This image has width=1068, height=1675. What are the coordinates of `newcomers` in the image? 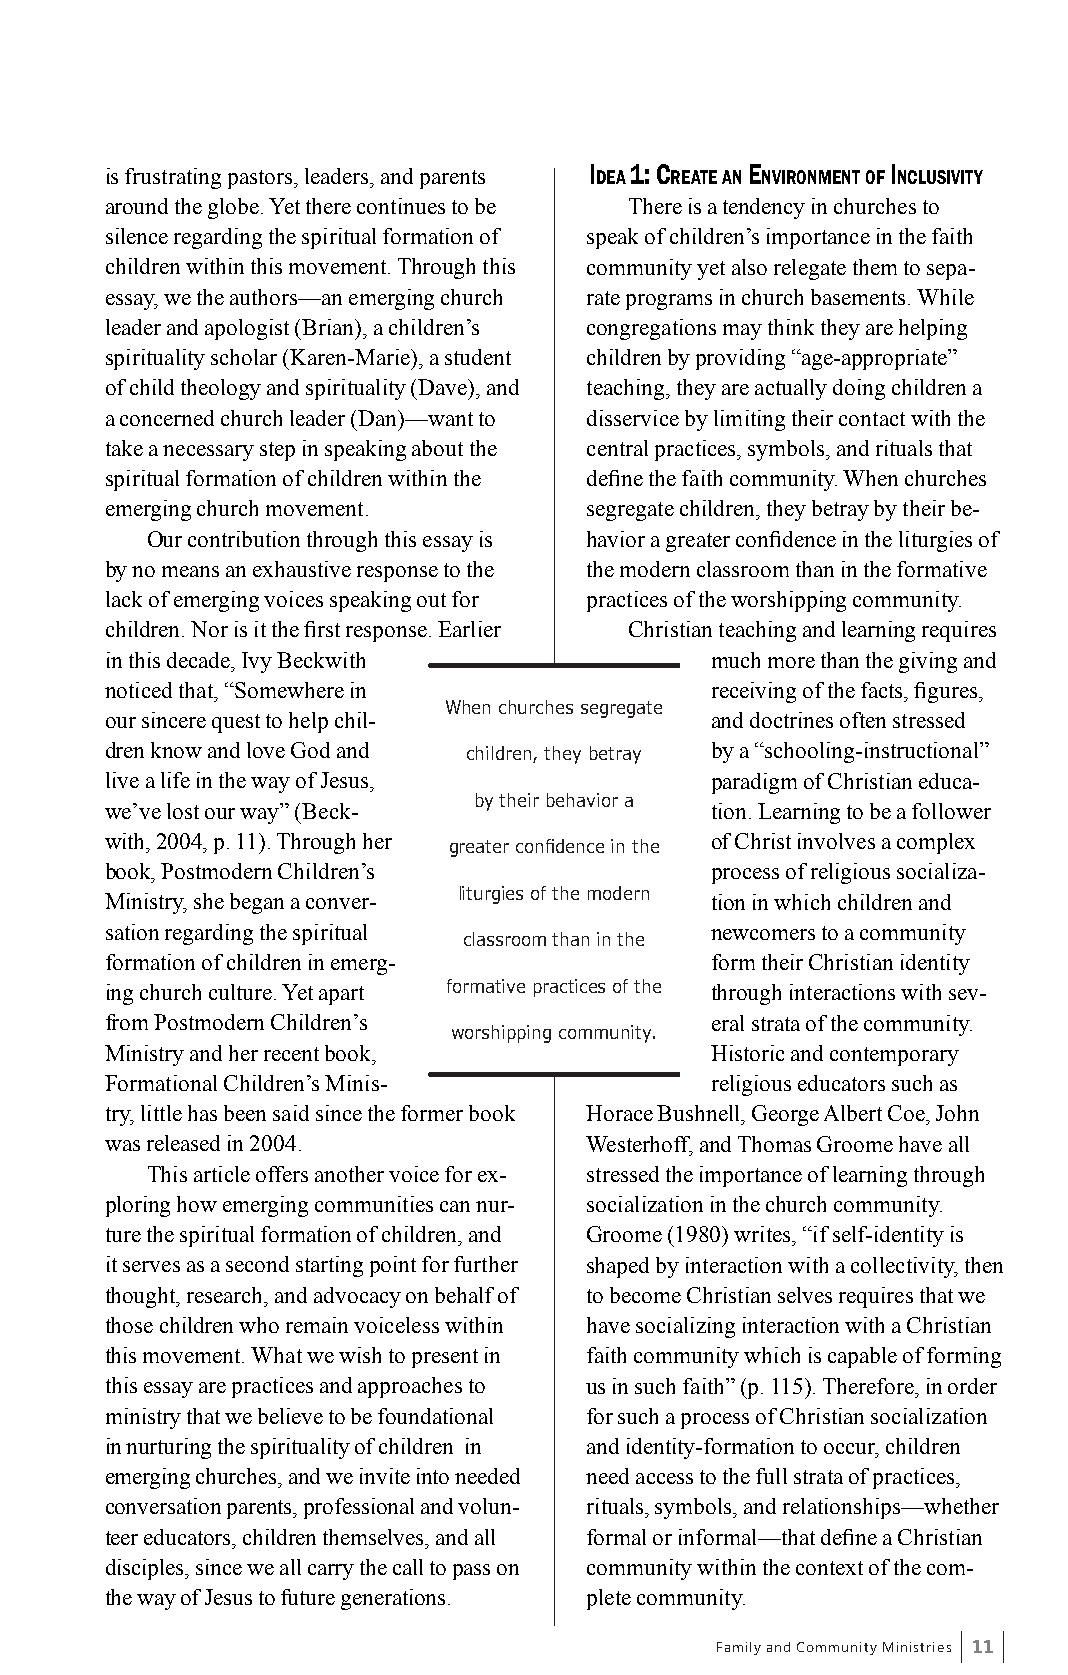 It's located at (763, 934).
